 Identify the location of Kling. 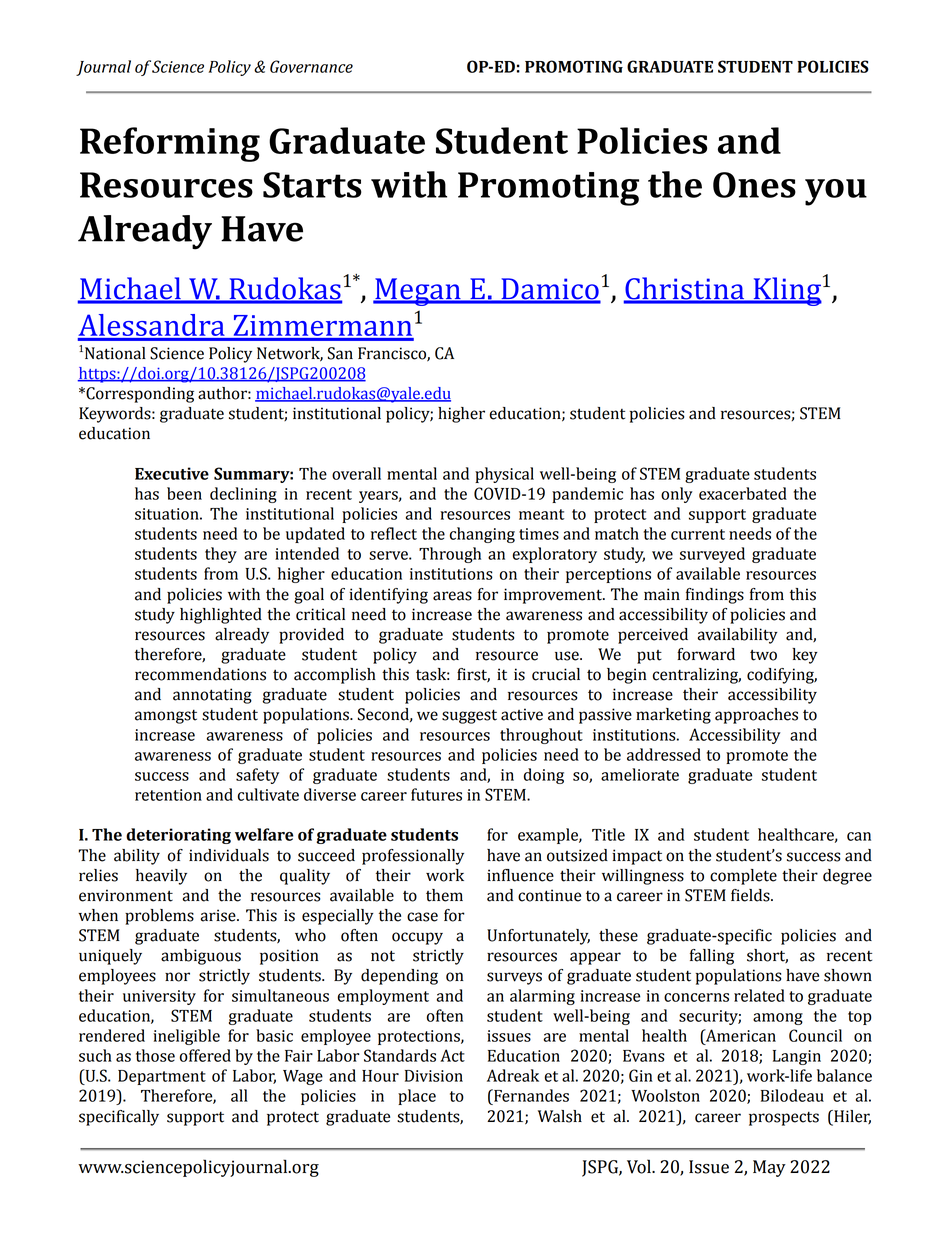
(786, 291).
